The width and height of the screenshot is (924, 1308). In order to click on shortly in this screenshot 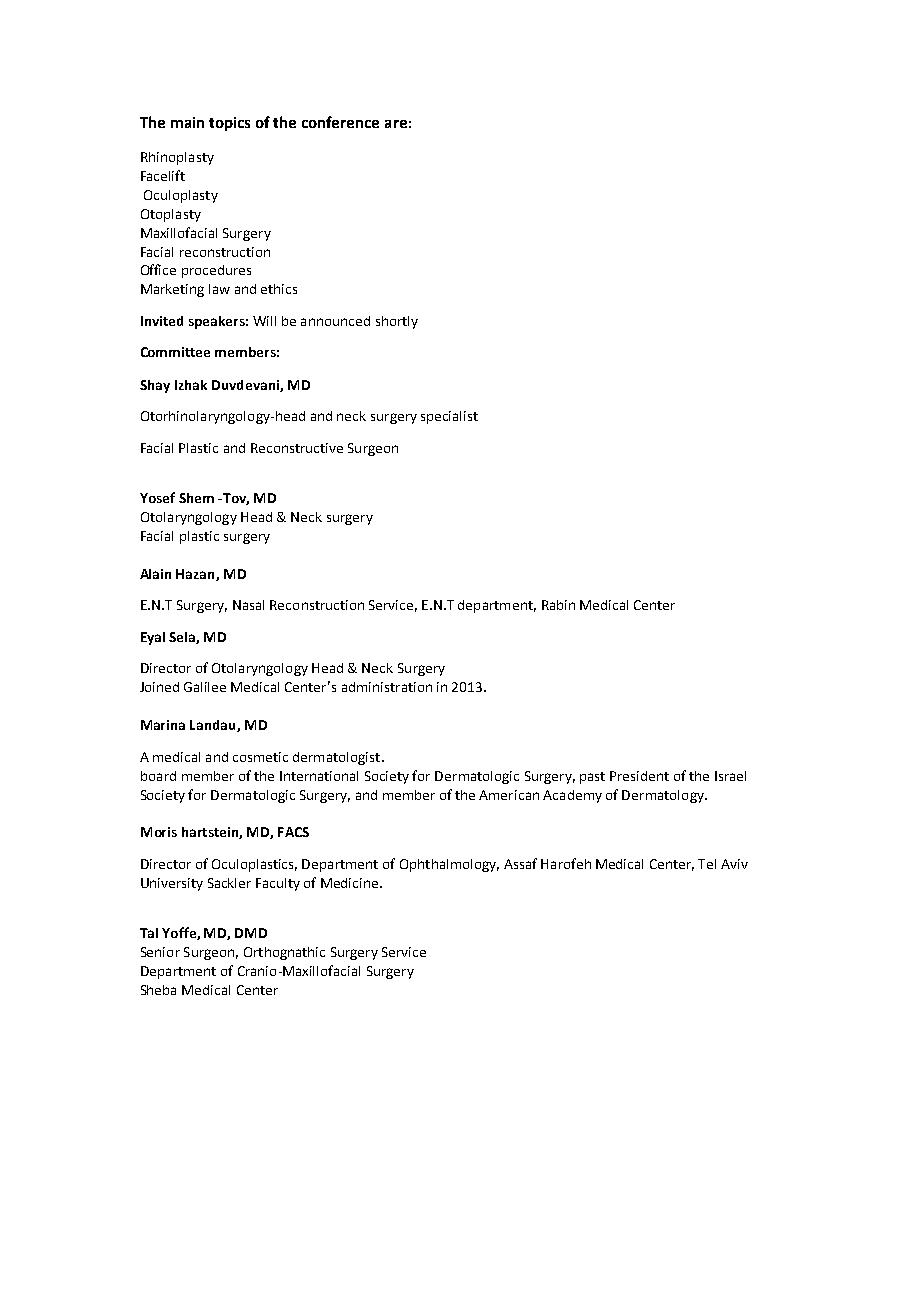, I will do `click(397, 322)`.
